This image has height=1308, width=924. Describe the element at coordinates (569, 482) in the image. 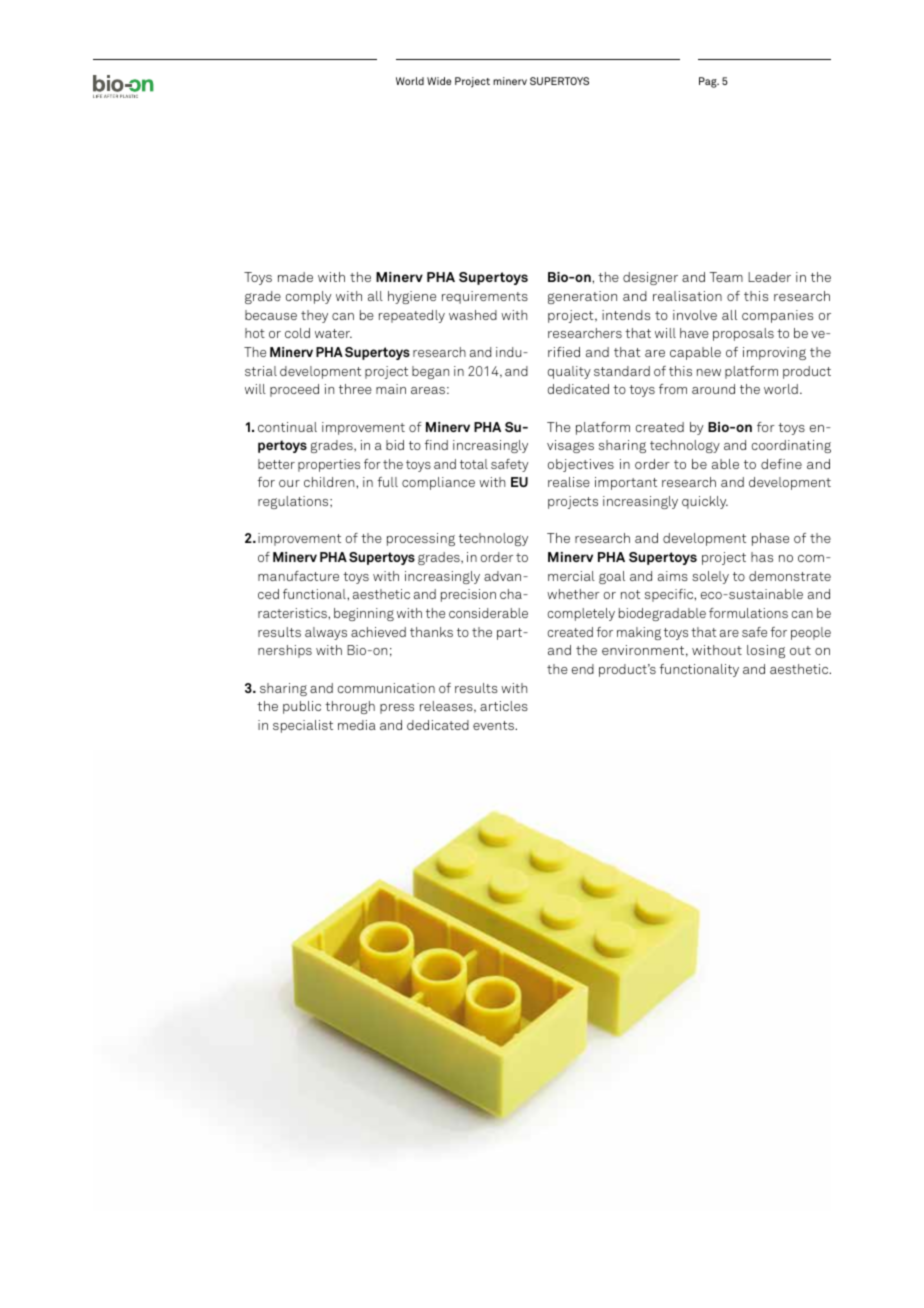

I see `realise` at that location.
